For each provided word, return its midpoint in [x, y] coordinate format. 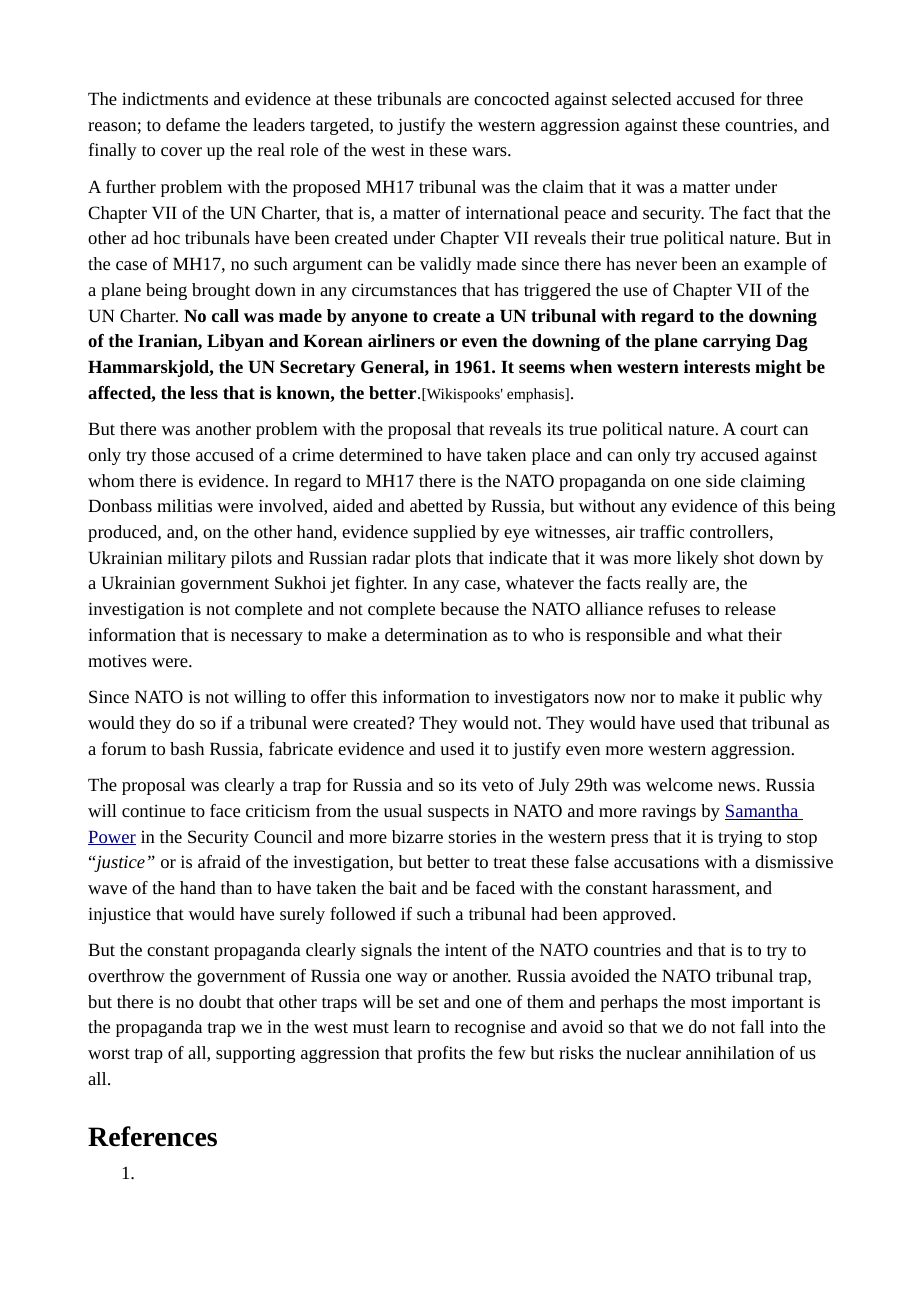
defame [193, 124]
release [750, 608]
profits [441, 1054]
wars [490, 151]
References [152, 1136]
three [785, 98]
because [469, 608]
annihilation [730, 1052]
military [197, 559]
